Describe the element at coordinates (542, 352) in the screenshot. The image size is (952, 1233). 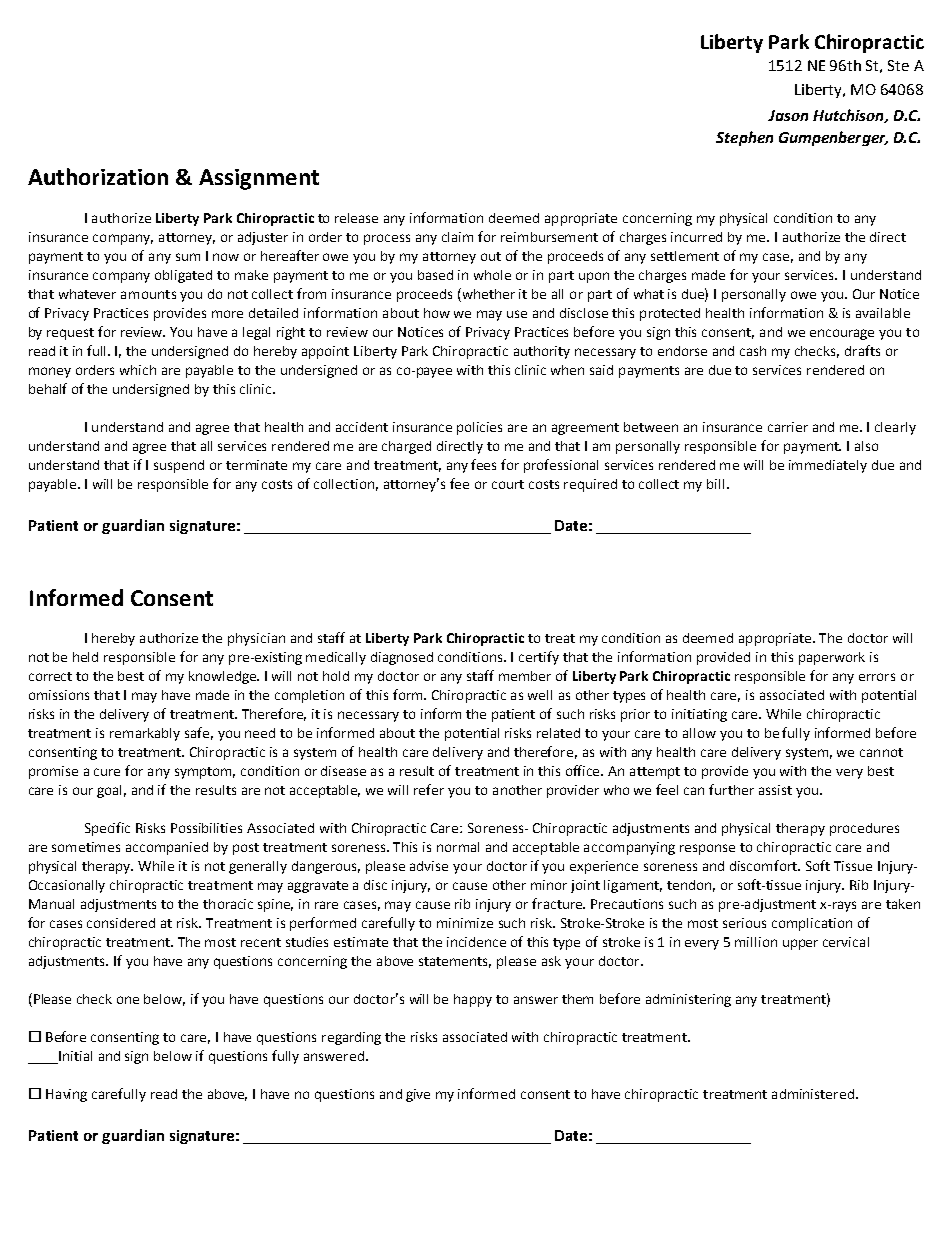
I see `authority` at that location.
